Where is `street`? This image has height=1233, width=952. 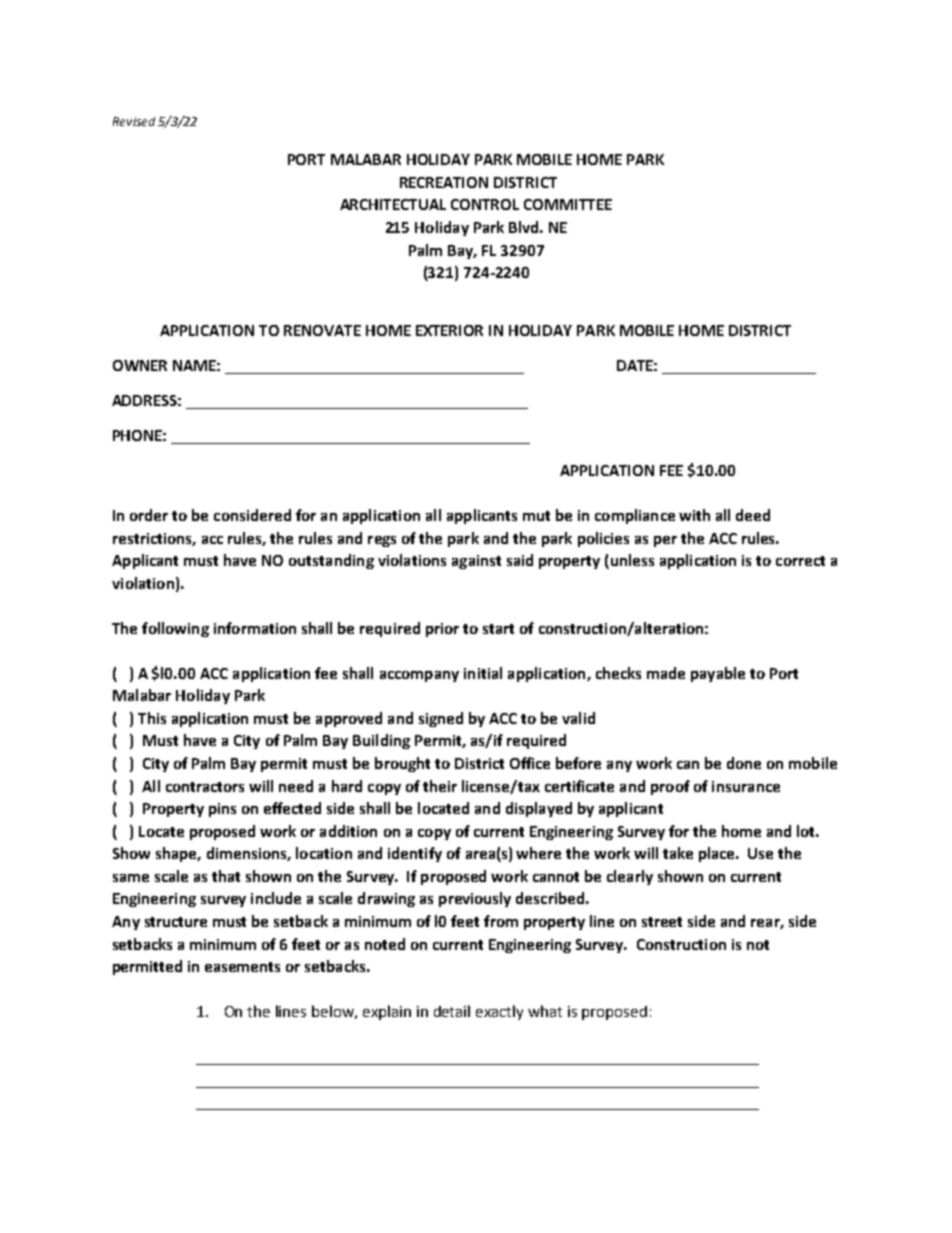
street is located at coordinates (662, 922).
